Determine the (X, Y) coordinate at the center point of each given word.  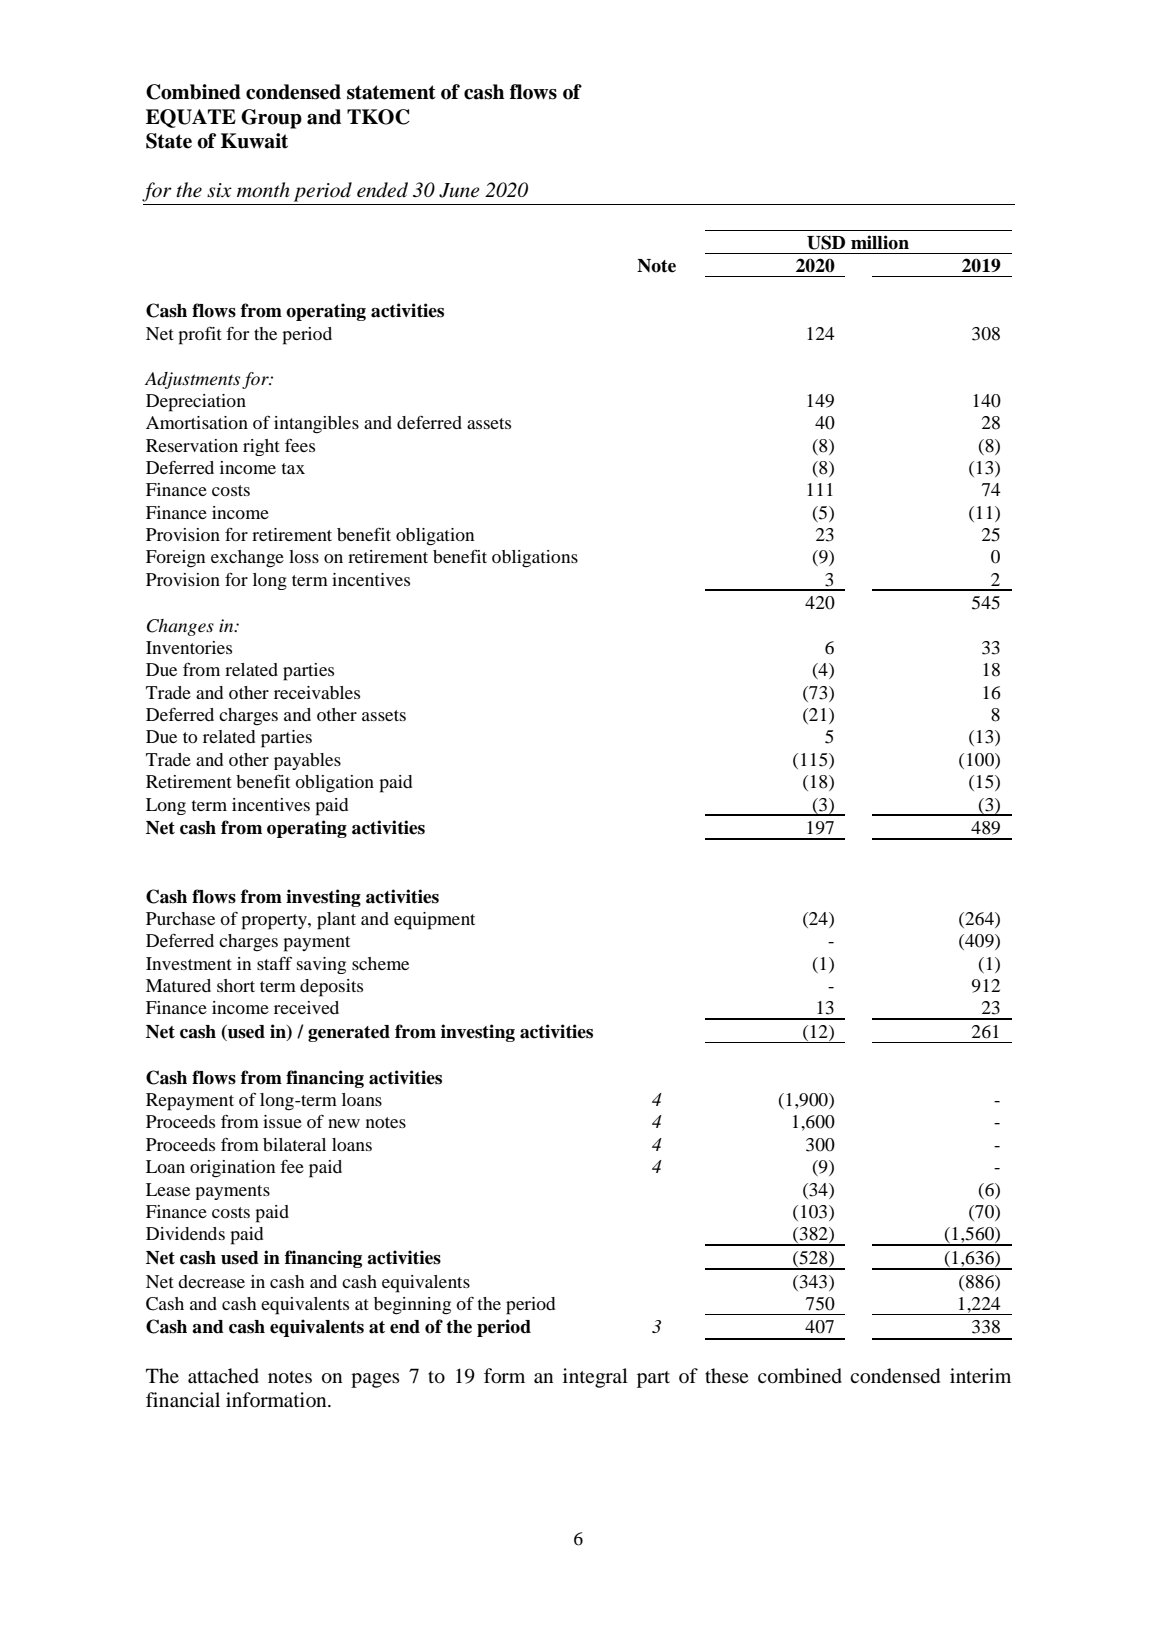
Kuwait (254, 141)
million (880, 242)
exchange (247, 559)
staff (274, 963)
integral (595, 1378)
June (459, 190)
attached (223, 1376)
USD (826, 242)
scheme (380, 963)
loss (304, 556)
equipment (434, 921)
